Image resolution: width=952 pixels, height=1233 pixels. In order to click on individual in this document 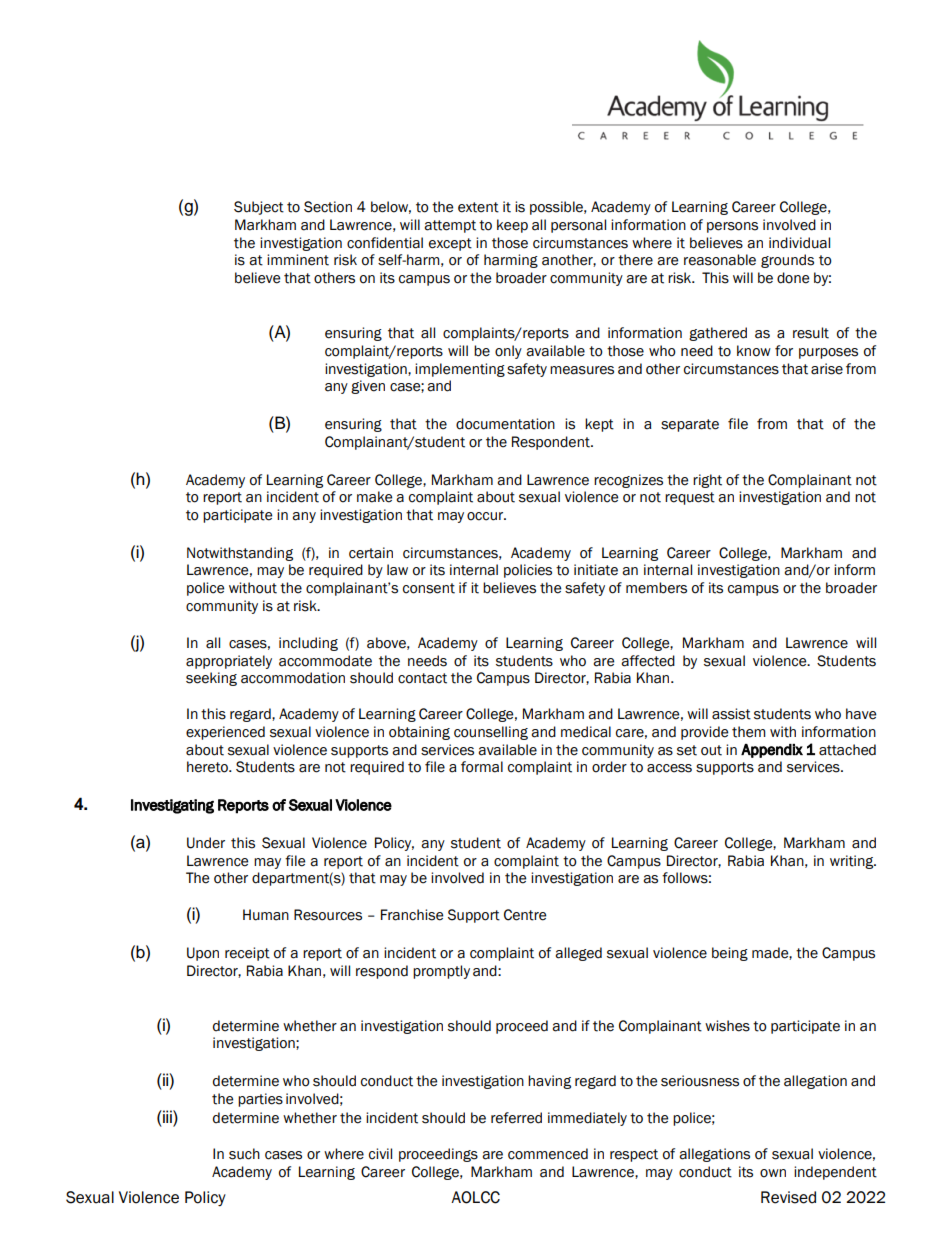, I will do `click(799, 243)`.
